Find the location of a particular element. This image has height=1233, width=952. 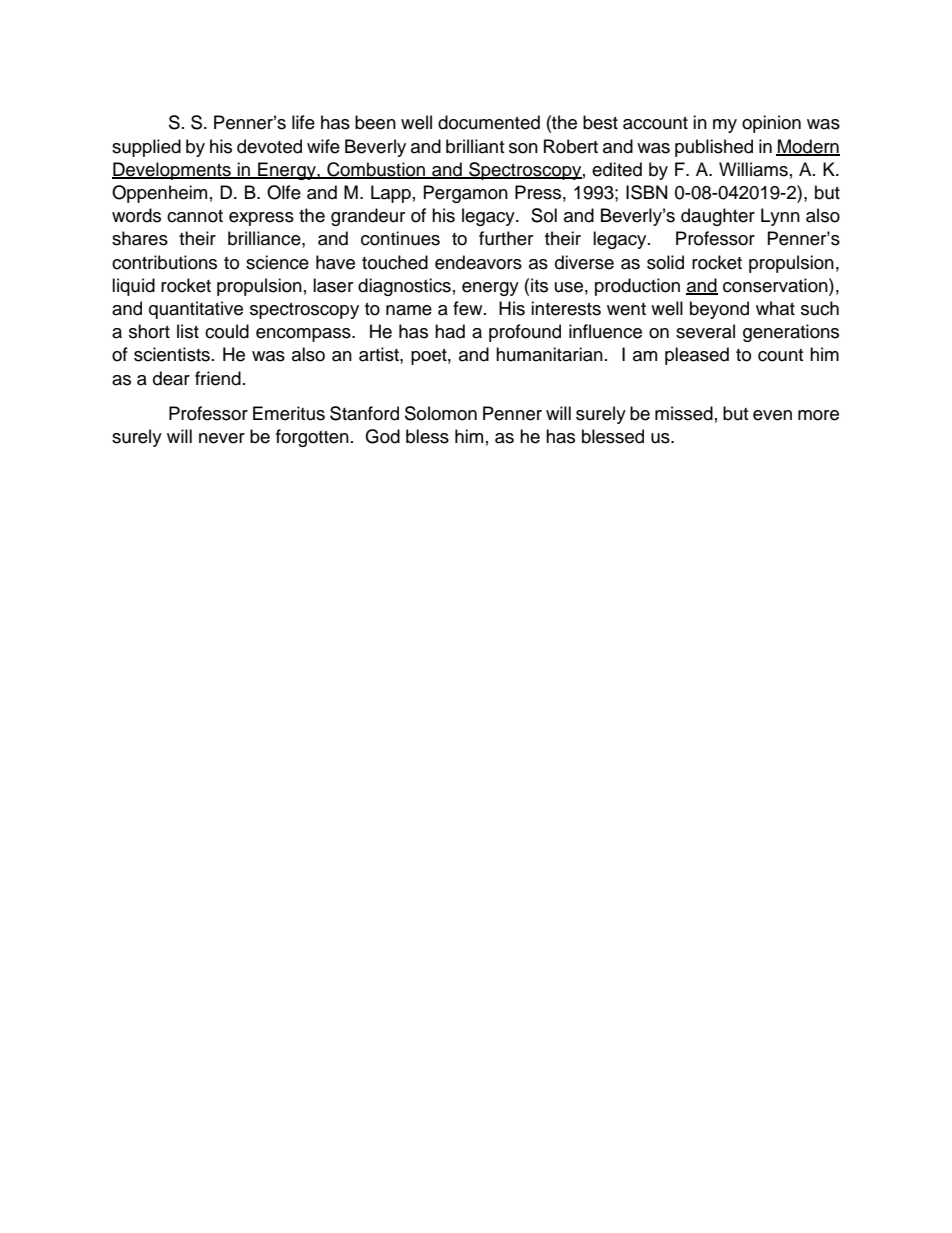

quantitative is located at coordinates (196, 310).
